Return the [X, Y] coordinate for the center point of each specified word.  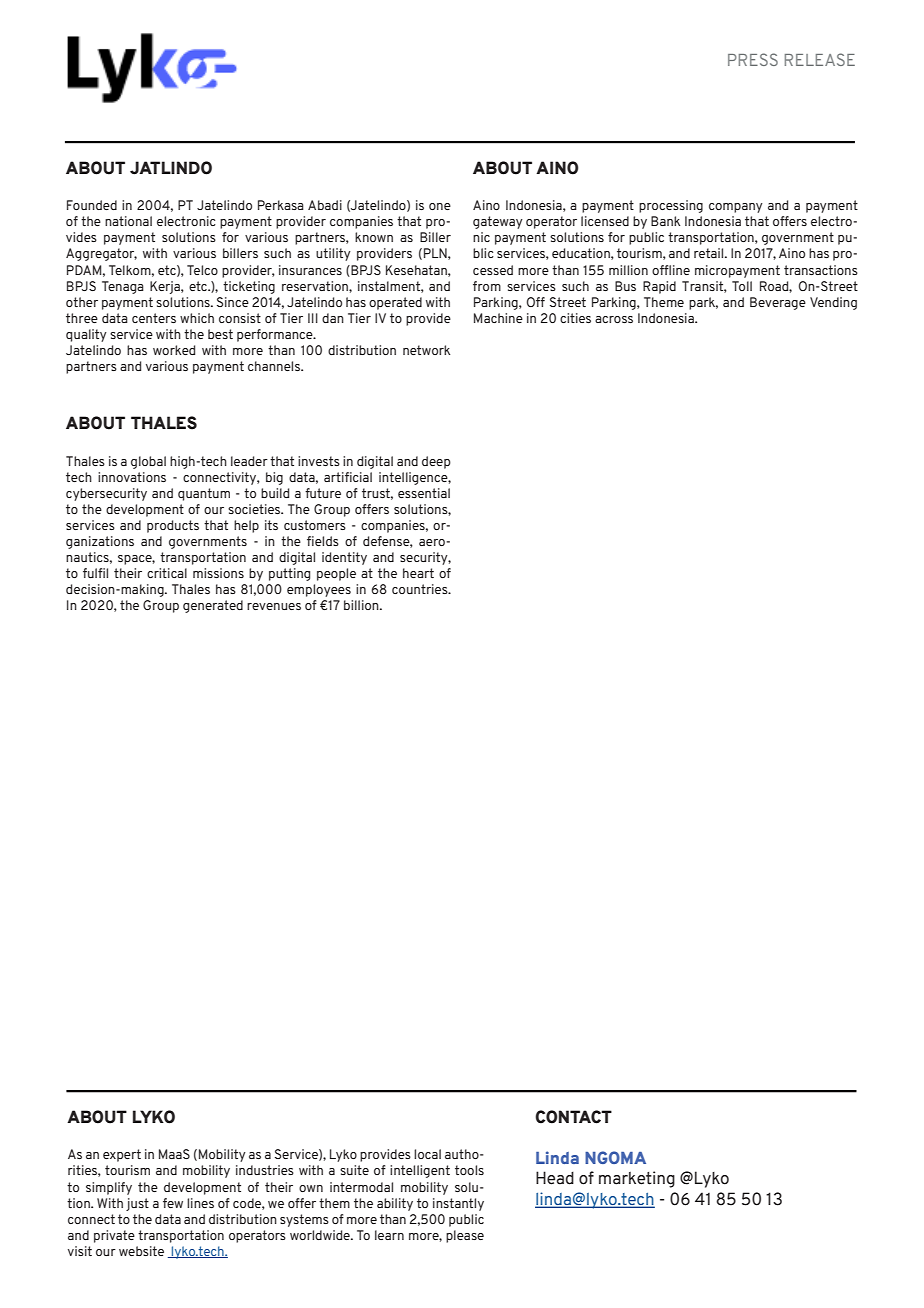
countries [421, 589]
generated [213, 606]
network [426, 350]
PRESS [753, 59]
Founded [92, 205]
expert [122, 1155]
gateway [498, 222]
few [173, 1203]
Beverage [778, 303]
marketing [637, 1179]
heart [418, 573]
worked [174, 350]
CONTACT [573, 1117]
